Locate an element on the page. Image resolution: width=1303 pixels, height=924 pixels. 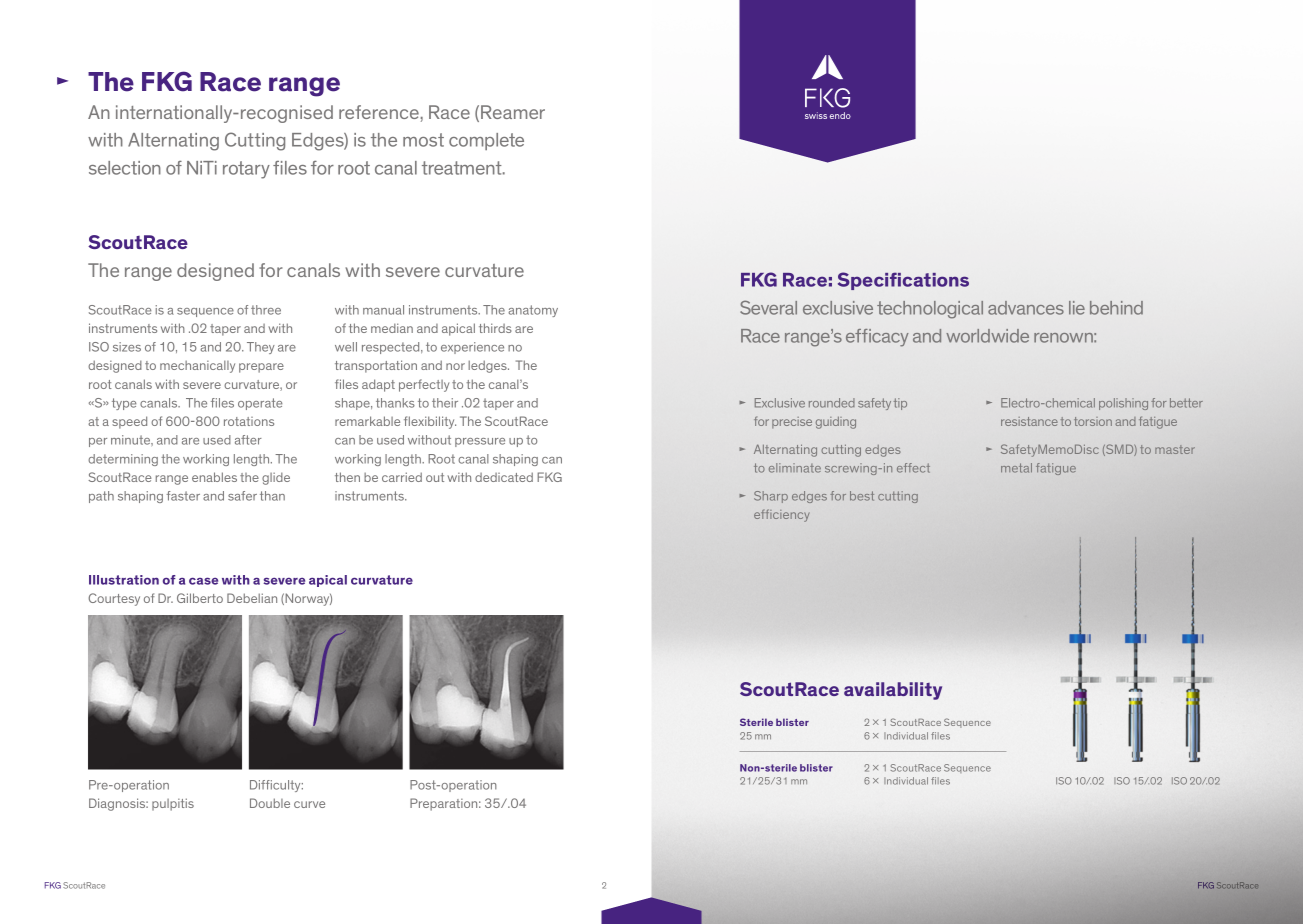
availability is located at coordinates (893, 691).
